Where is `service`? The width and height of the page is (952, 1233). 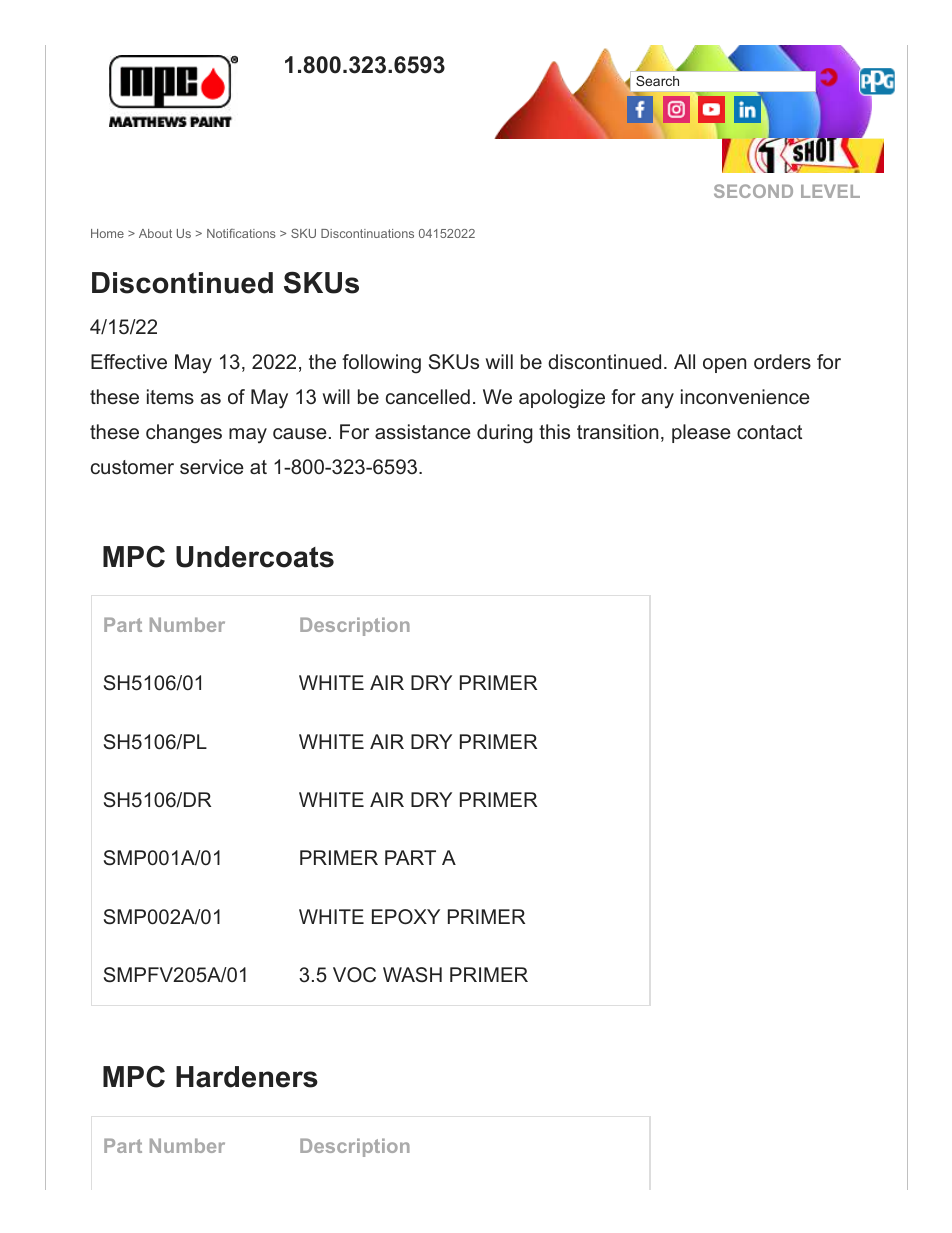 service is located at coordinates (212, 466).
